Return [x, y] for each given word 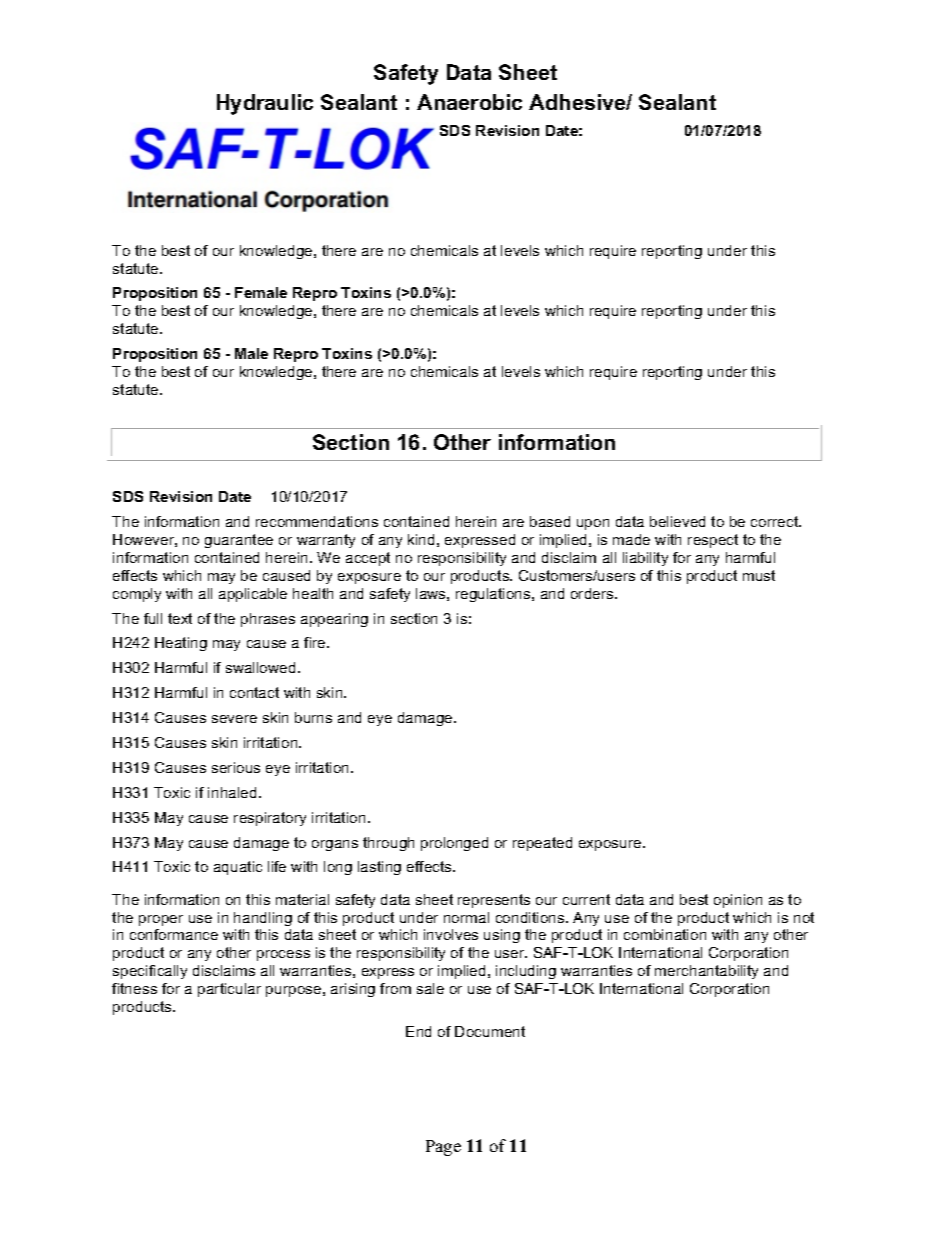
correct [776, 521]
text [180, 618]
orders [593, 593]
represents [494, 901]
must [759, 575]
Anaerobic [469, 102]
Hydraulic [265, 104]
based [550, 521]
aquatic [238, 868]
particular [229, 990]
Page [443, 1148]
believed [677, 521]
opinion [738, 901]
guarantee [239, 541]
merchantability [706, 972]
